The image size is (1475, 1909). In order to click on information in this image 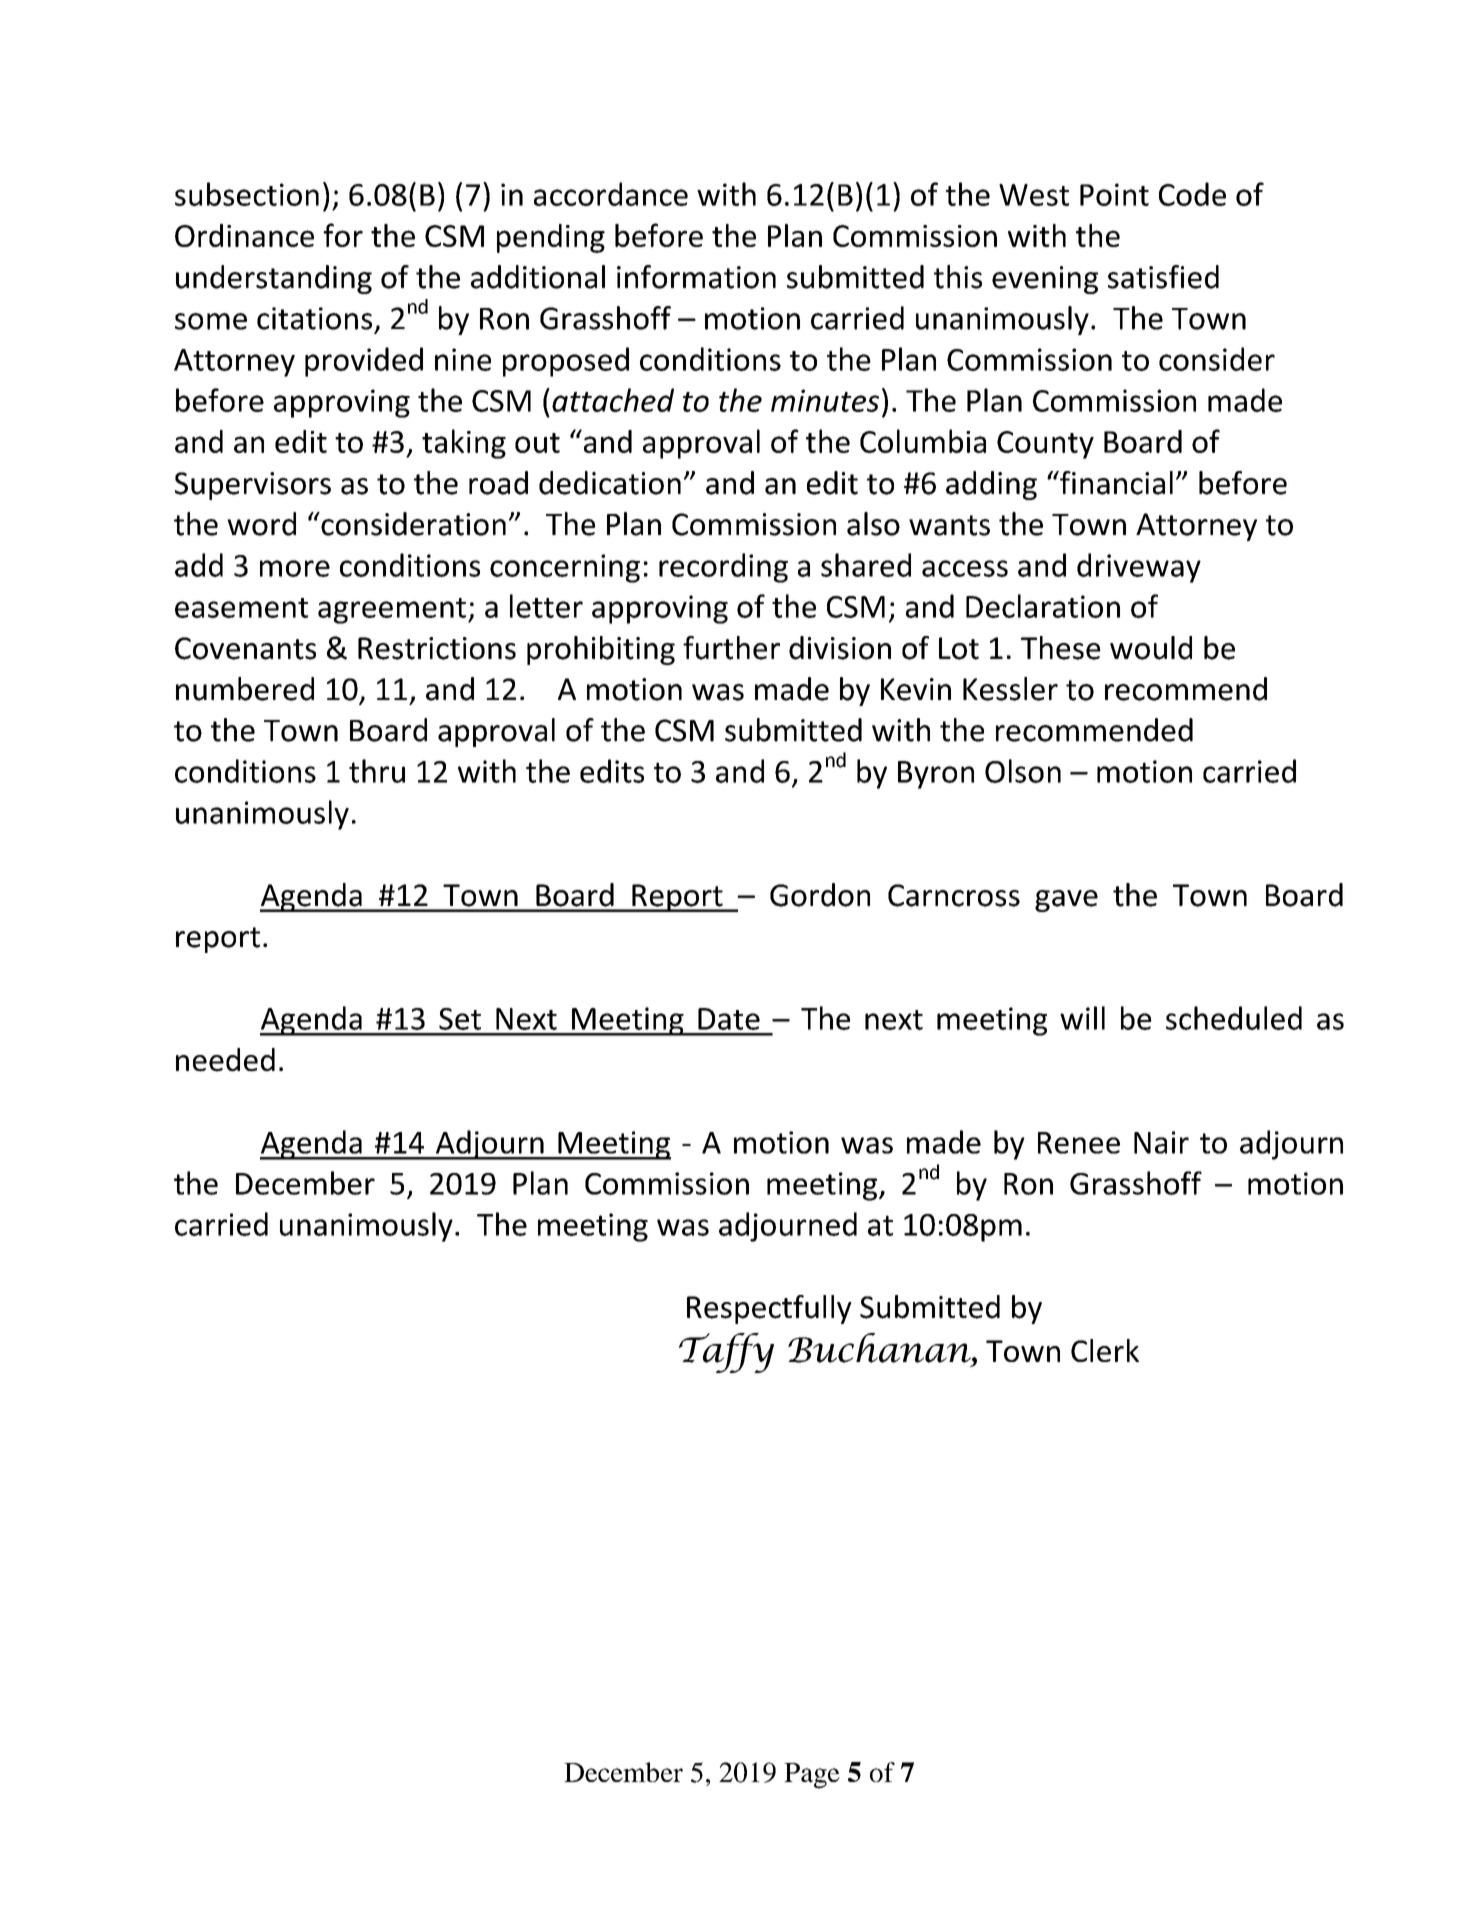, I will do `click(696, 277)`.
